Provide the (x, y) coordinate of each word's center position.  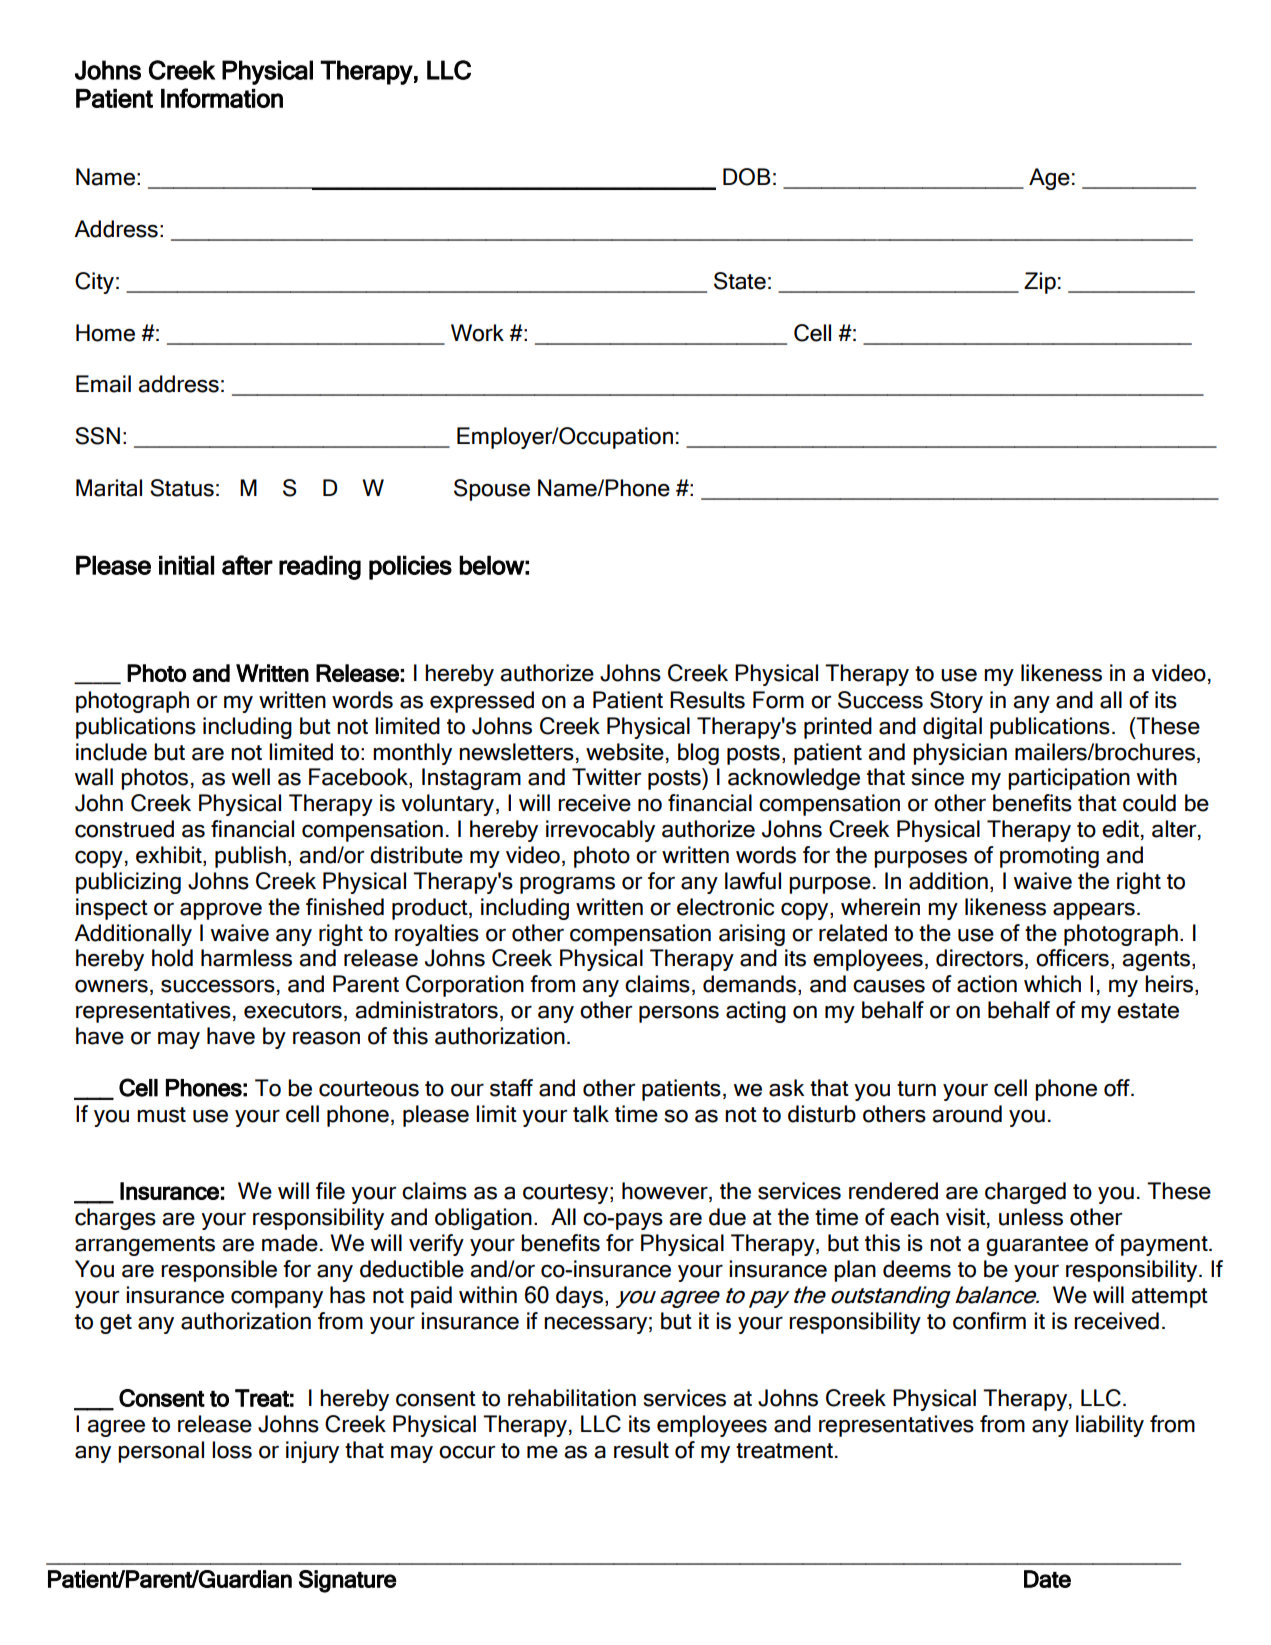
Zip (1040, 283)
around (967, 1114)
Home (105, 333)
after (247, 565)
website (625, 752)
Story (956, 702)
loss (232, 1450)
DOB (747, 177)
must (161, 1115)
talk (591, 1114)
